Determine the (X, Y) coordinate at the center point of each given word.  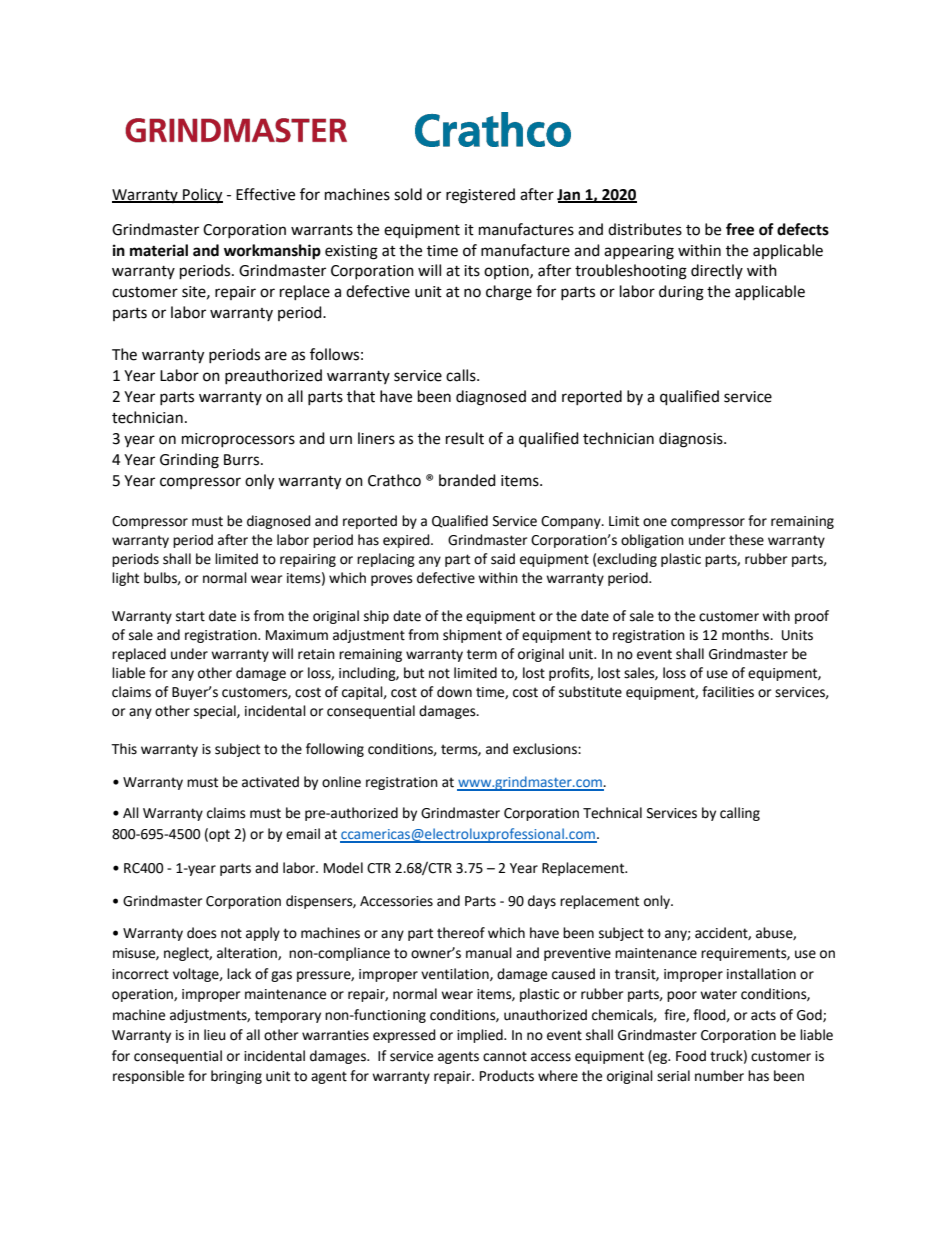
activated (270, 782)
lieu (215, 1035)
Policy (202, 196)
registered (480, 196)
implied (481, 1036)
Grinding (189, 461)
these (746, 540)
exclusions (546, 749)
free (740, 229)
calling (740, 814)
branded (467, 480)
